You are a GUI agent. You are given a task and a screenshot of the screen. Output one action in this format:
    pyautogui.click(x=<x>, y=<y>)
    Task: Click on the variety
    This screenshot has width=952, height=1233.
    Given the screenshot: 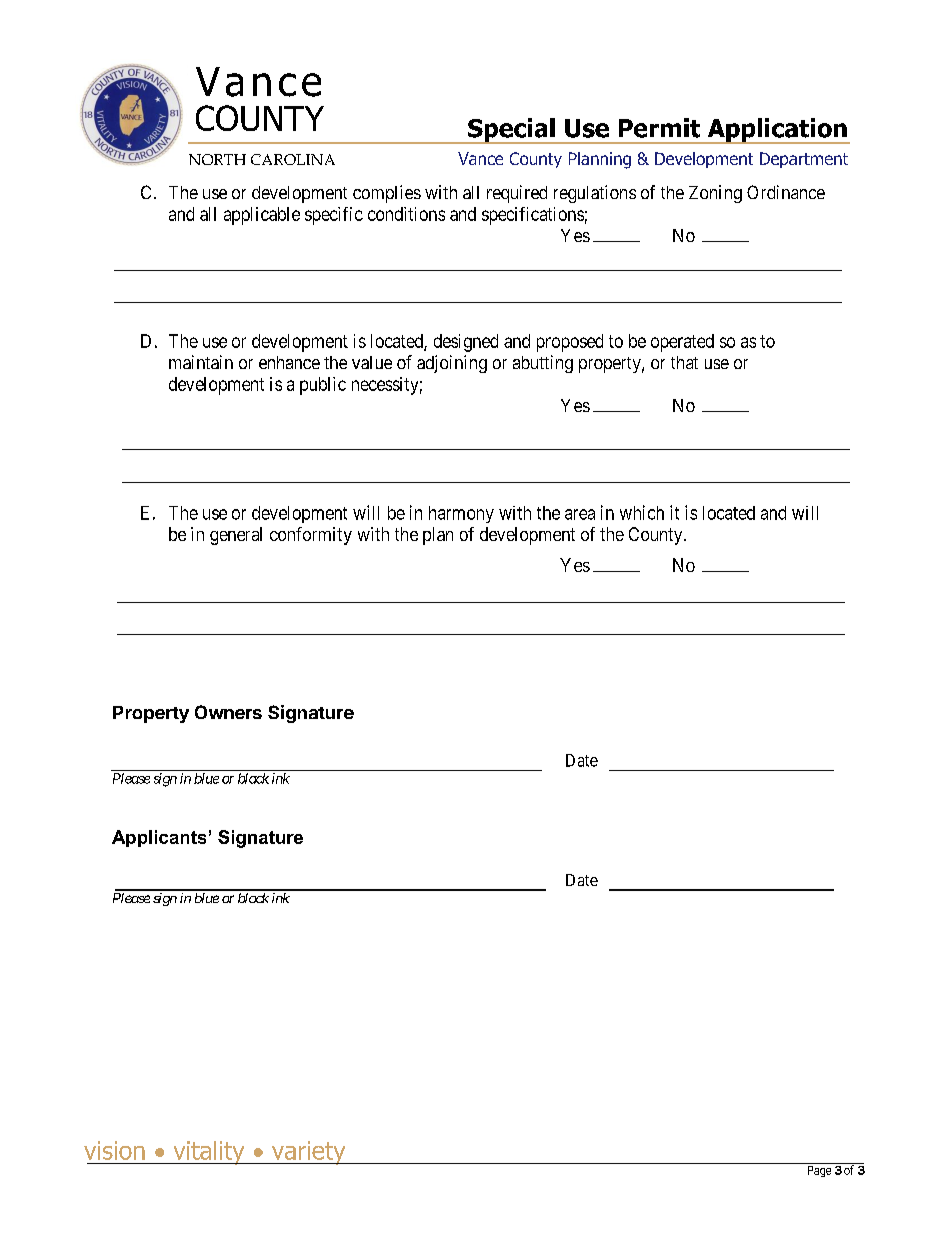 What is the action you would take?
    pyautogui.click(x=308, y=1153)
